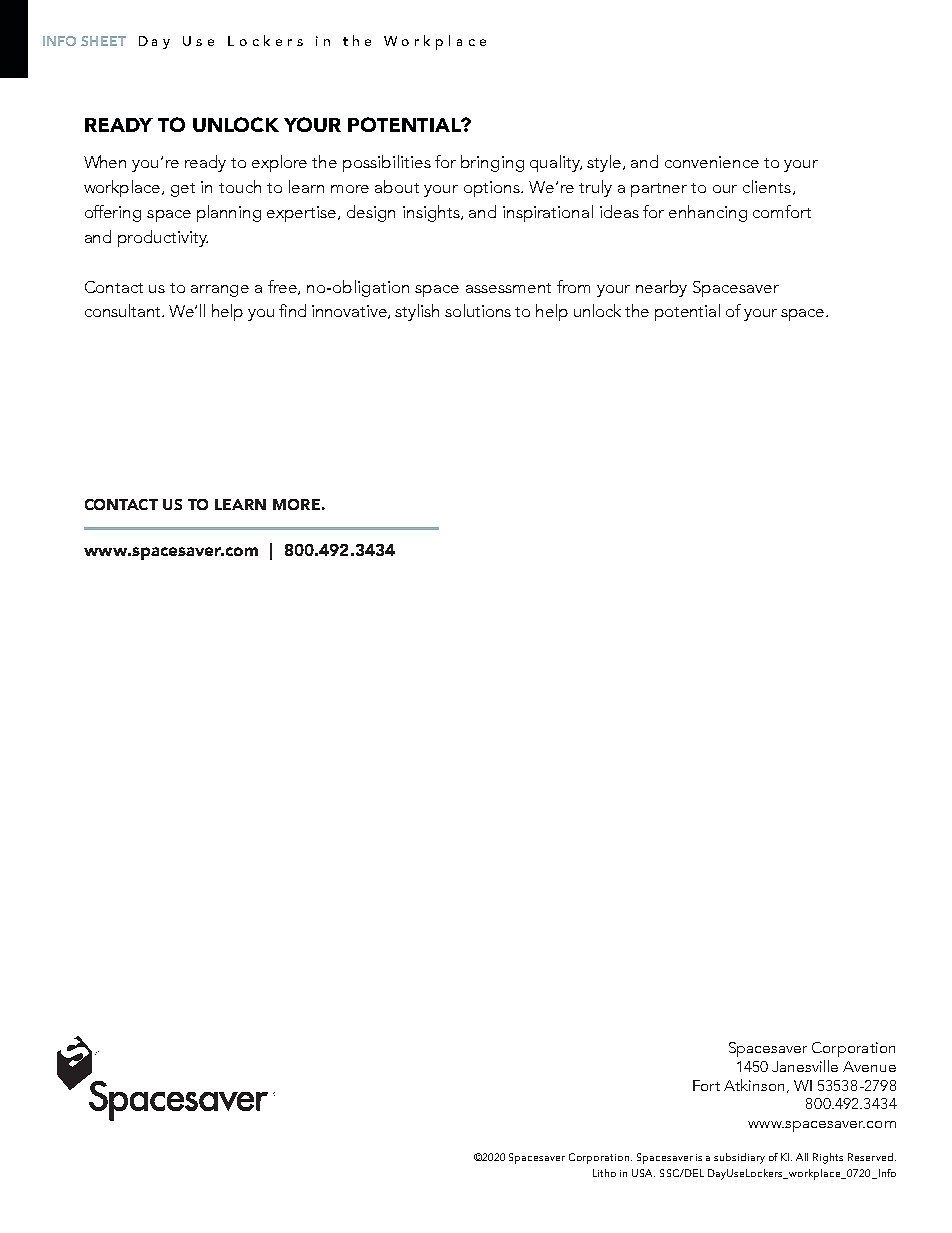  What do you see at coordinates (573, 286) in the image?
I see `from` at bounding box center [573, 286].
